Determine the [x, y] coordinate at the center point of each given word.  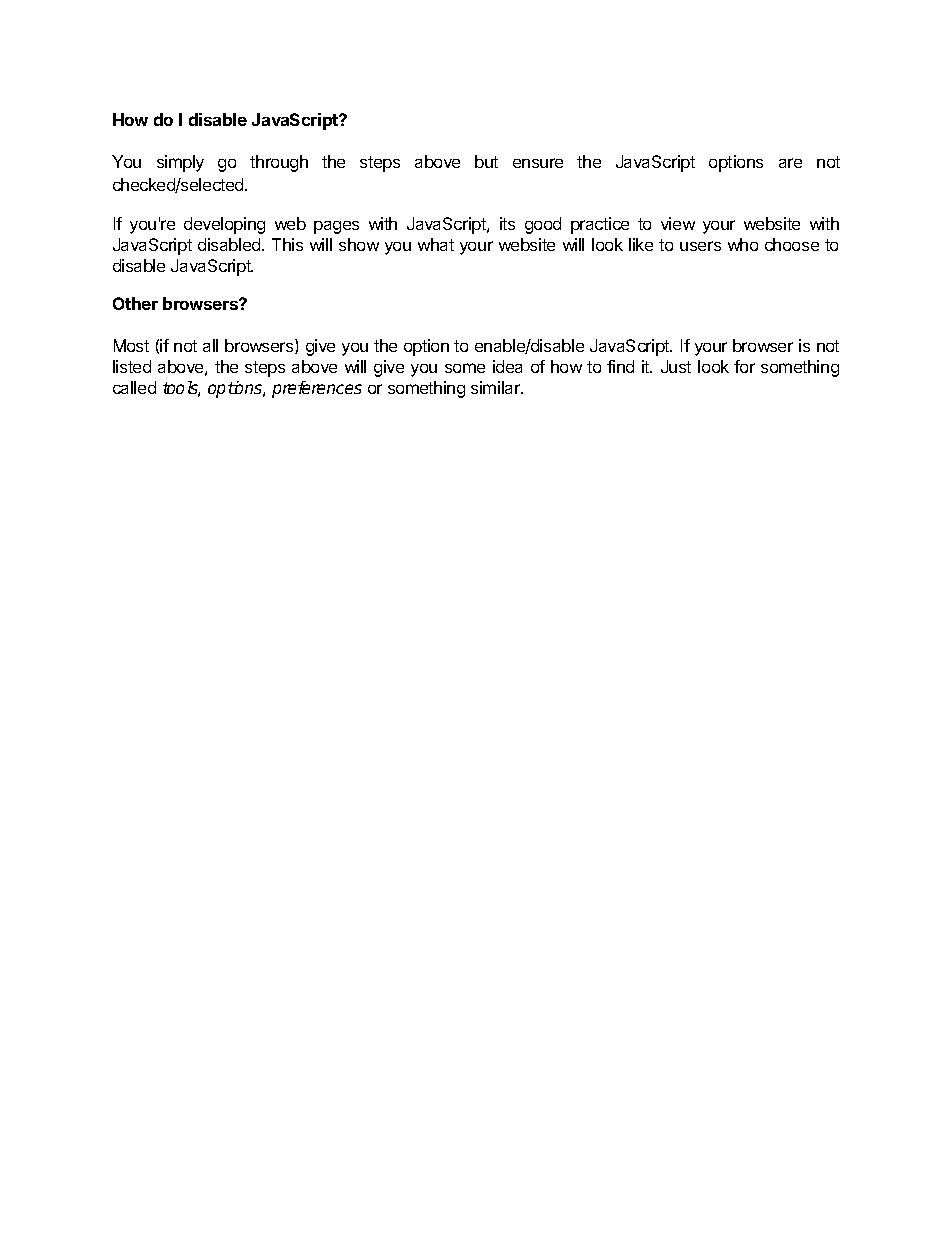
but [486, 161]
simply [180, 163]
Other [135, 303]
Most [131, 345]
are [790, 163]
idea [507, 366]
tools [181, 389]
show [359, 244]
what [436, 244]
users [700, 246]
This [287, 244]
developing [224, 225]
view [678, 223]
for [744, 366]
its [507, 223]
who [743, 244]
